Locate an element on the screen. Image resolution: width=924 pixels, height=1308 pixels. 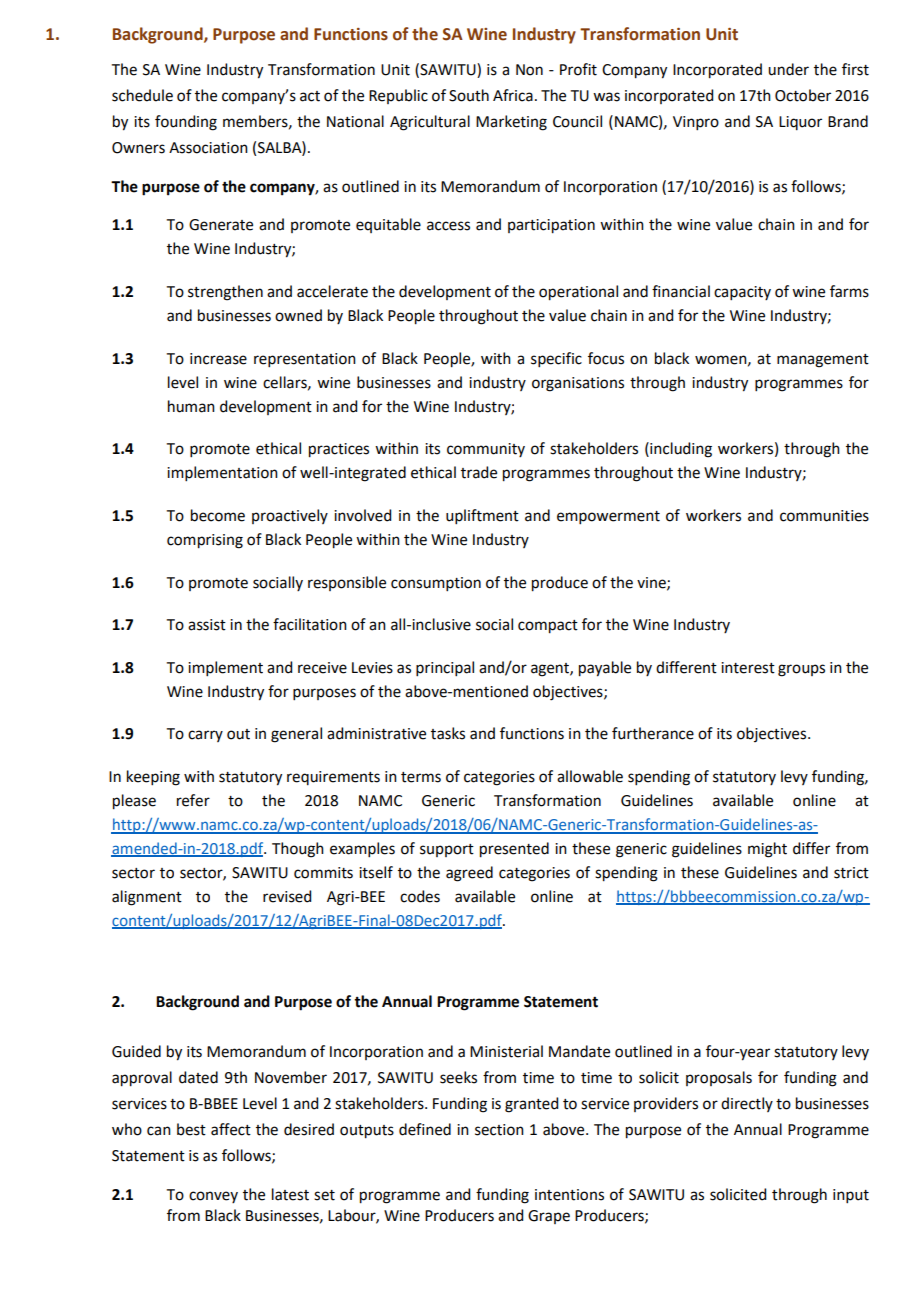
convey is located at coordinates (213, 1197).
